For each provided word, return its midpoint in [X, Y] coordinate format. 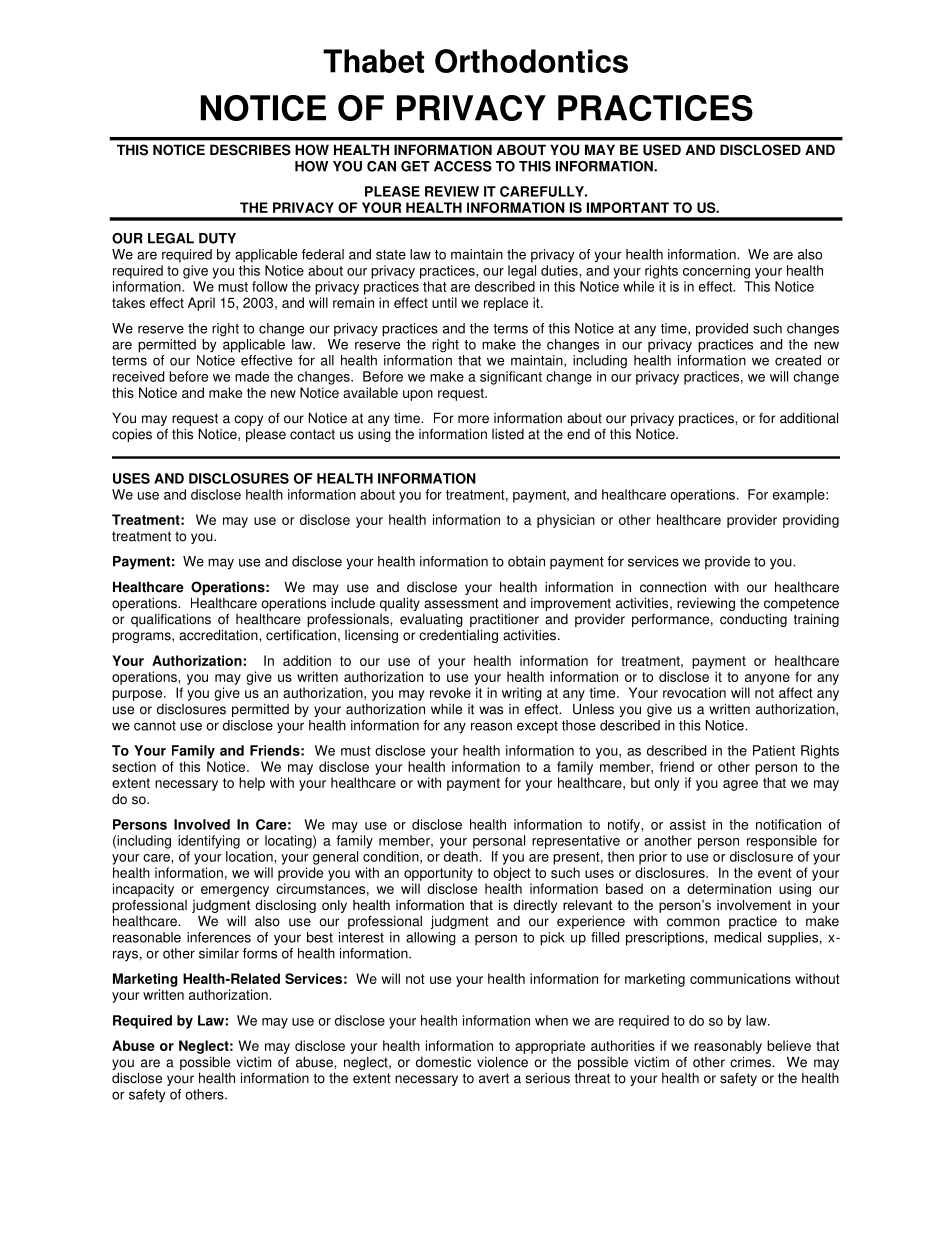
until [444, 302]
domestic [443, 1062]
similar [219, 953]
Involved [202, 824]
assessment [461, 603]
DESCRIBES [250, 150]
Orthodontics [531, 61]
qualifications [171, 620]
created [798, 360]
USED [662, 150]
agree [740, 785]
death [462, 856]
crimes [751, 1062]
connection [673, 587]
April [201, 304]
